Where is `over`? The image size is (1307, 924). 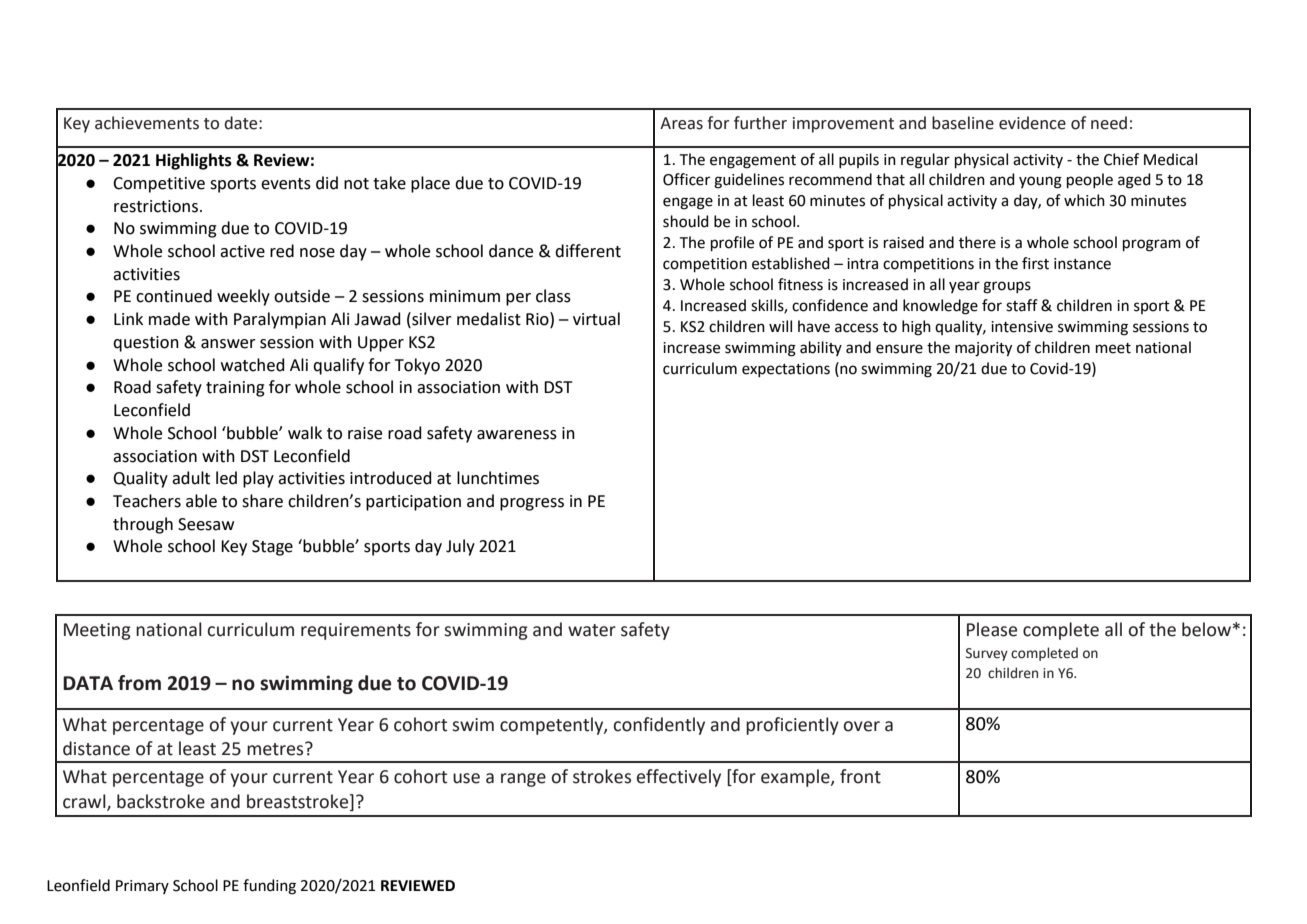 over is located at coordinates (862, 726).
